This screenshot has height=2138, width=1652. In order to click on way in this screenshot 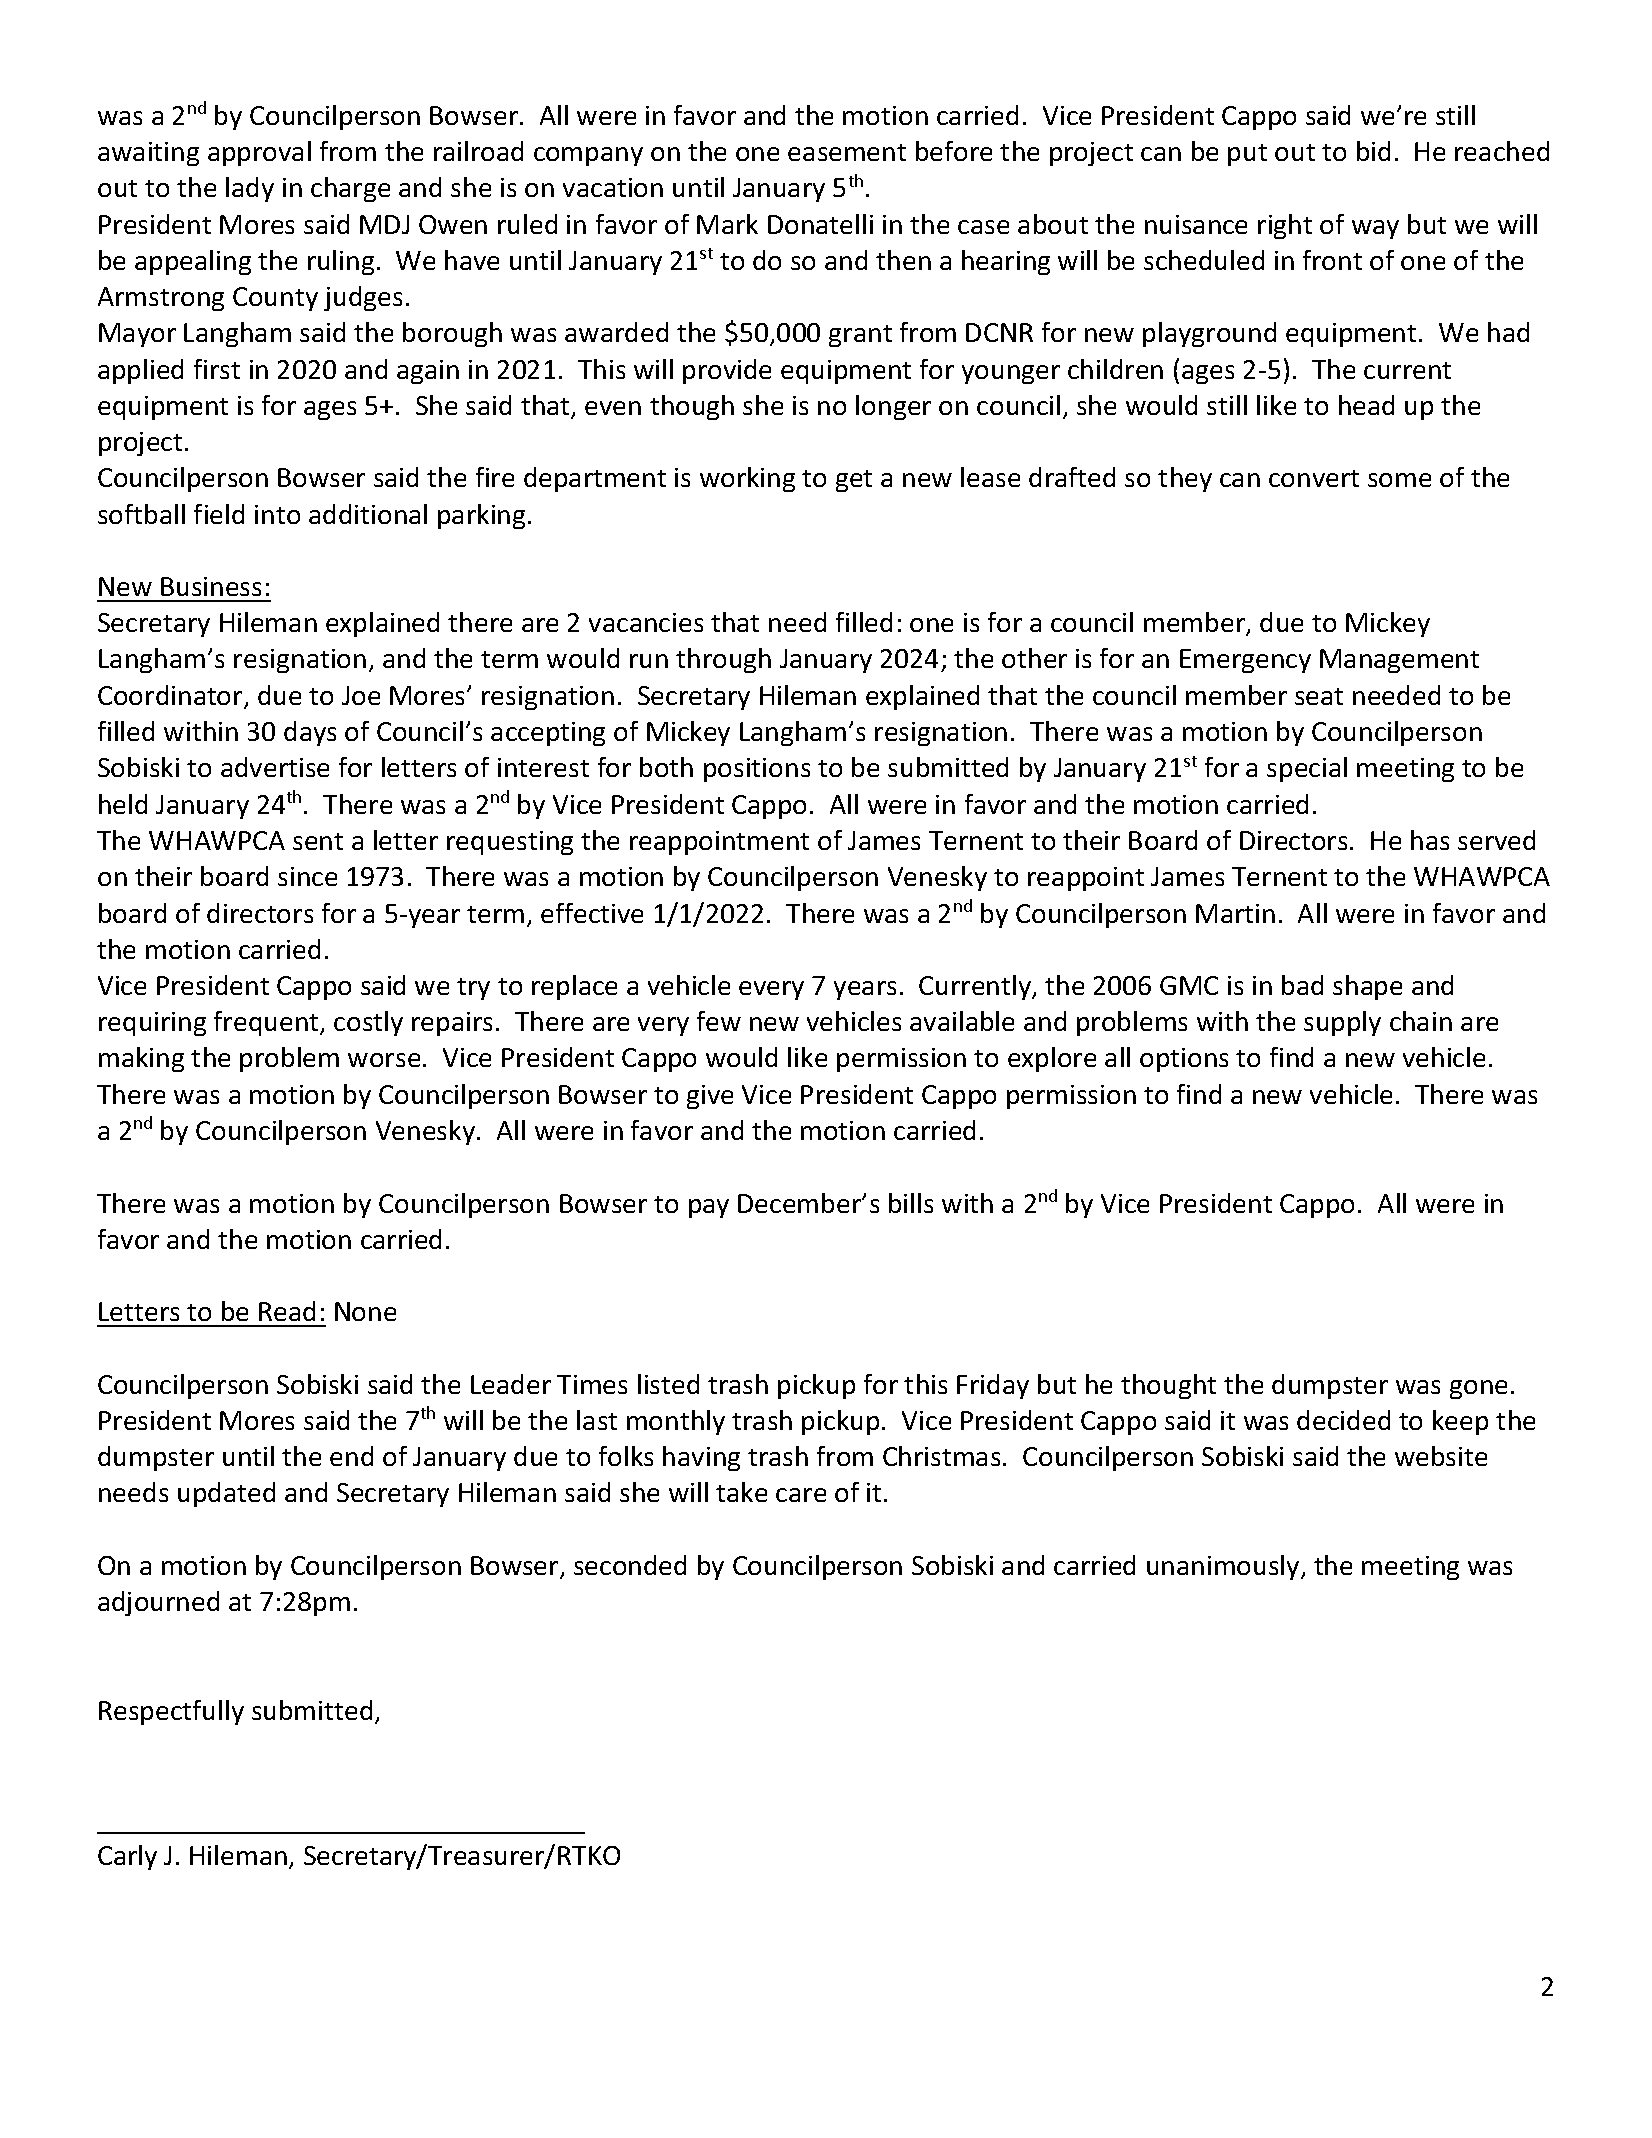, I will do `click(1375, 229)`.
